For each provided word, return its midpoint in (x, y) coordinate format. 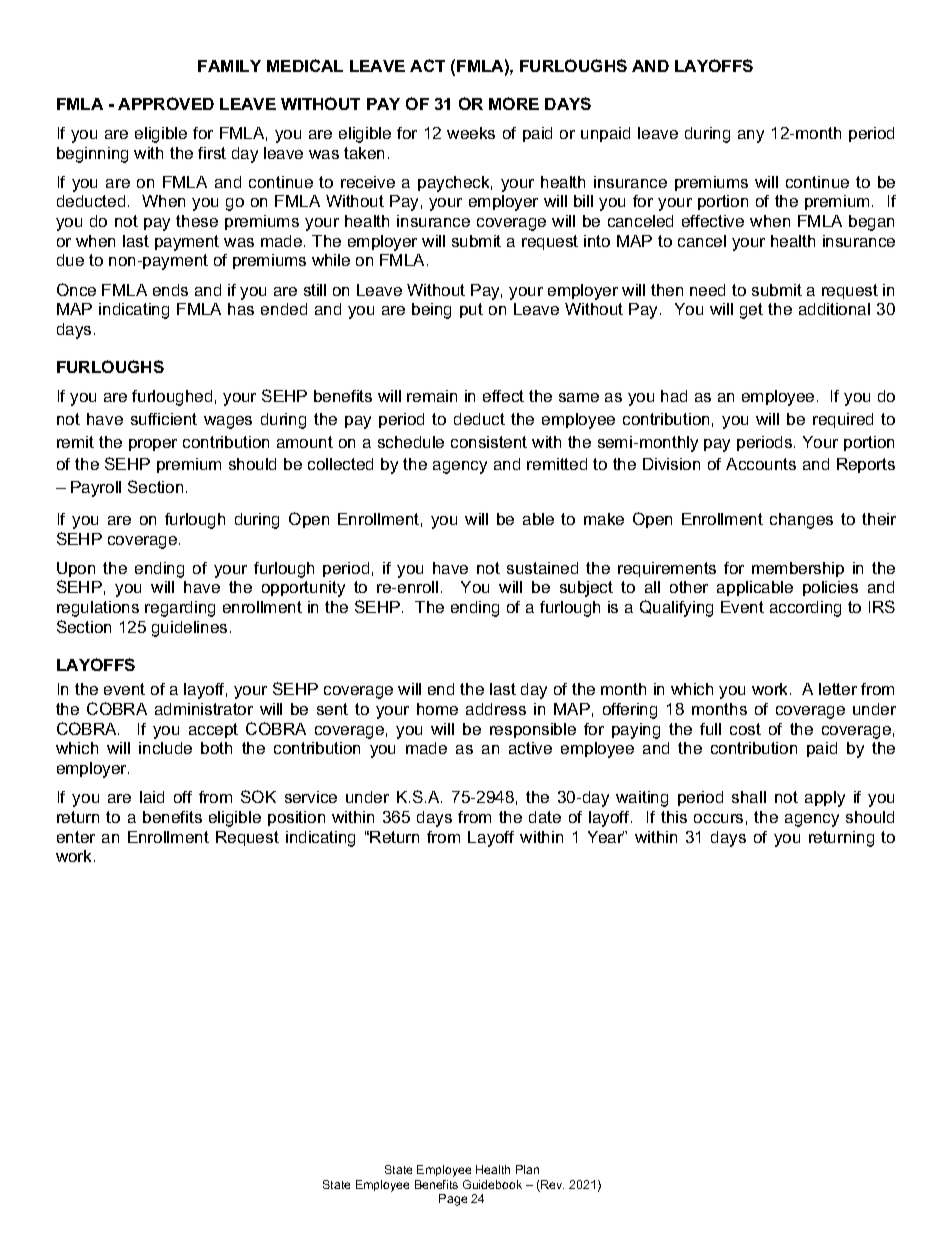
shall (749, 797)
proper (153, 445)
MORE (514, 103)
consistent (489, 442)
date (545, 817)
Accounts (761, 464)
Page (453, 1200)
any (751, 136)
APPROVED (166, 103)
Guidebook (492, 1184)
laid (152, 797)
